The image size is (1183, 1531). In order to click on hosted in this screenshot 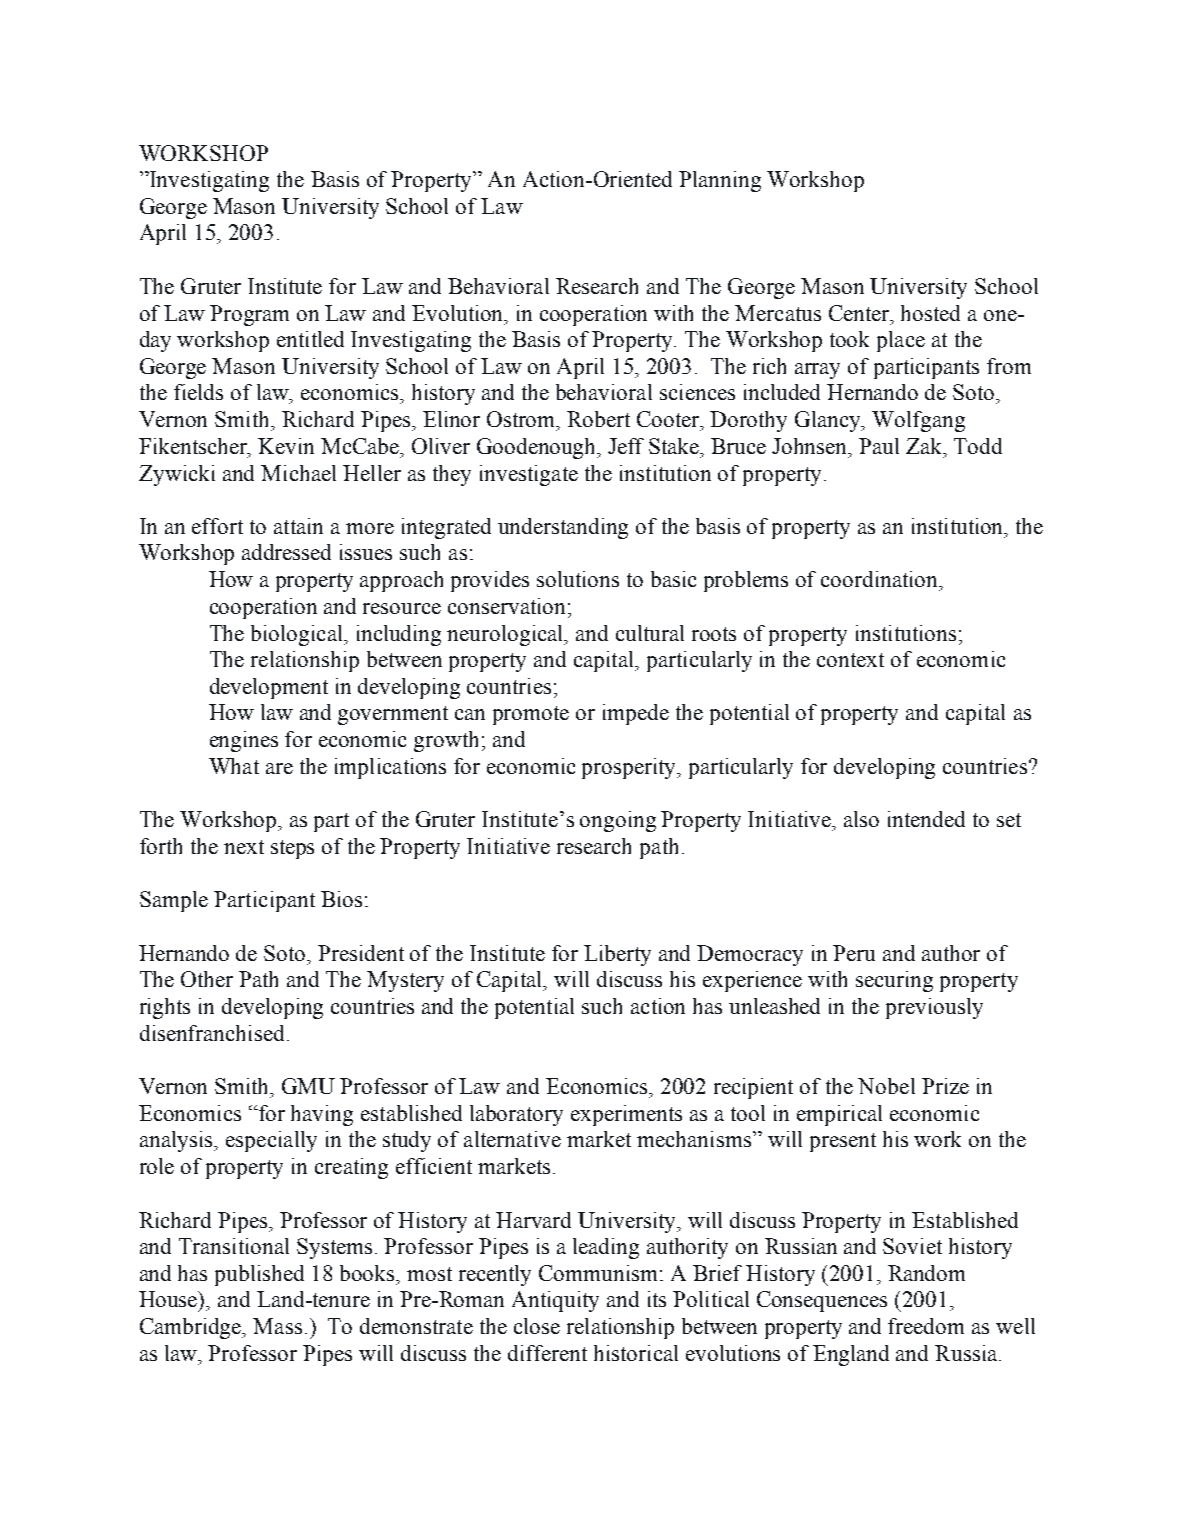, I will do `click(930, 313)`.
